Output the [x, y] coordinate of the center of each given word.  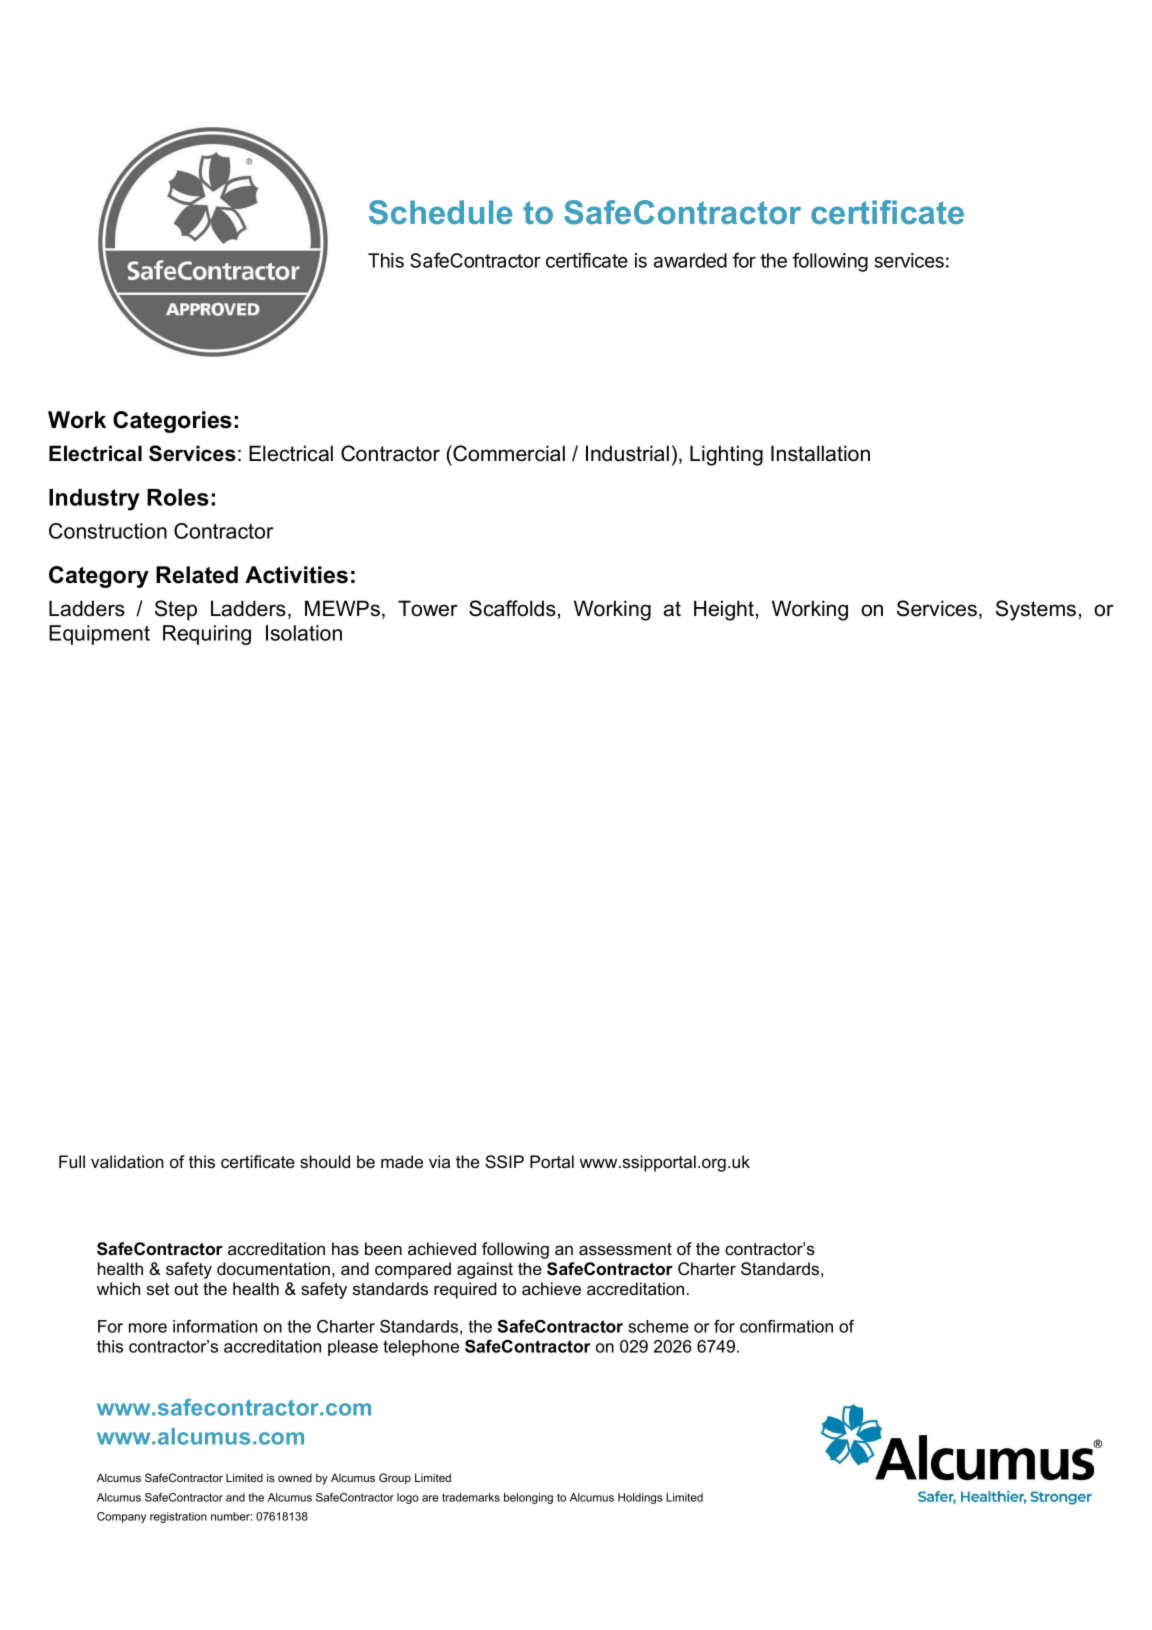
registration [178, 1517]
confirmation [786, 1326]
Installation [820, 453]
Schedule [441, 212]
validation [127, 1161]
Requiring [207, 635]
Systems [1036, 610]
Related [197, 575]
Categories [172, 422]
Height [724, 610]
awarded [690, 260]
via [439, 1161]
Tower [428, 608]
